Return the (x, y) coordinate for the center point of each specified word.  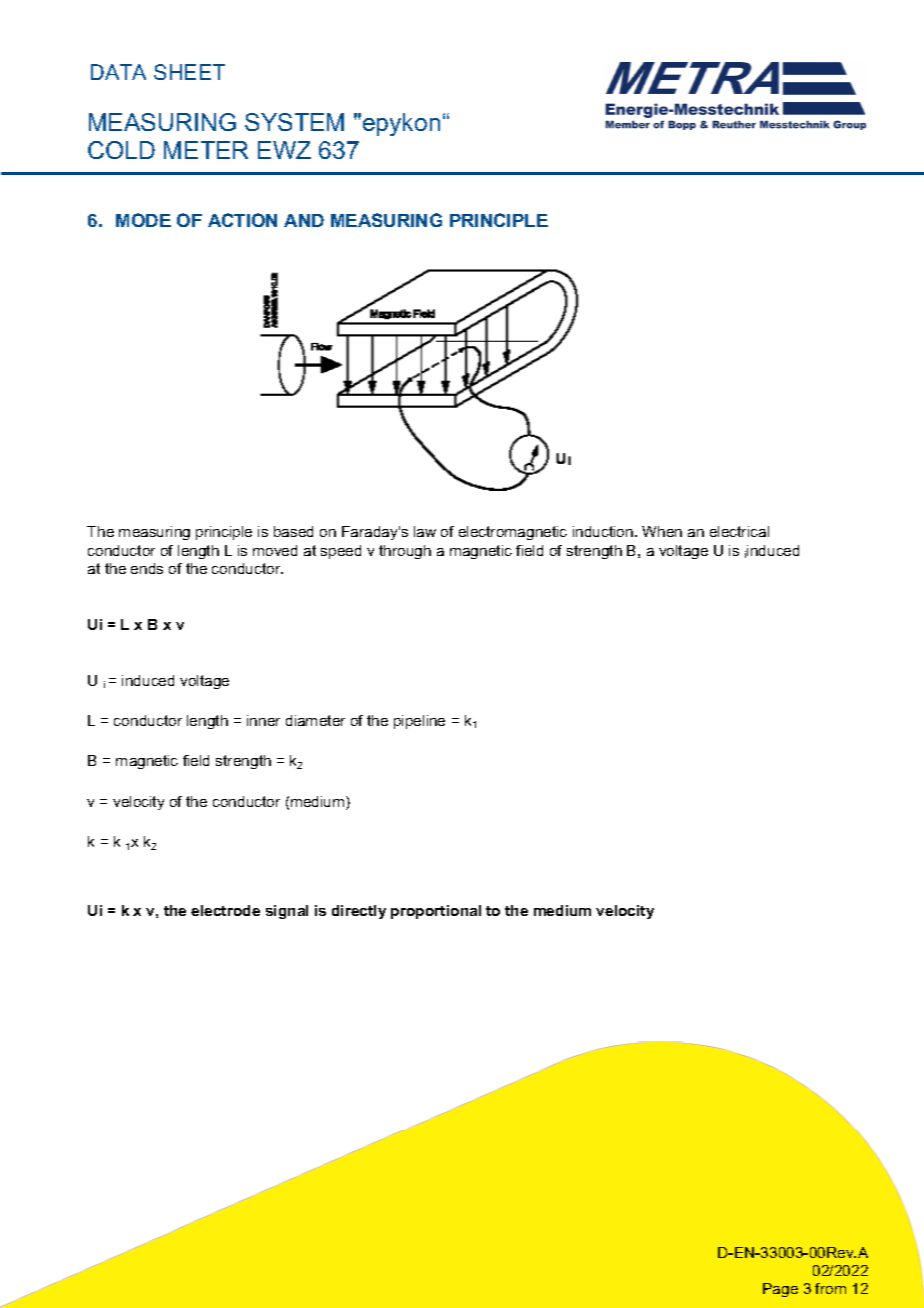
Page (780, 1290)
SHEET (189, 72)
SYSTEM (294, 122)
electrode (225, 910)
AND (304, 220)
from (830, 1288)
